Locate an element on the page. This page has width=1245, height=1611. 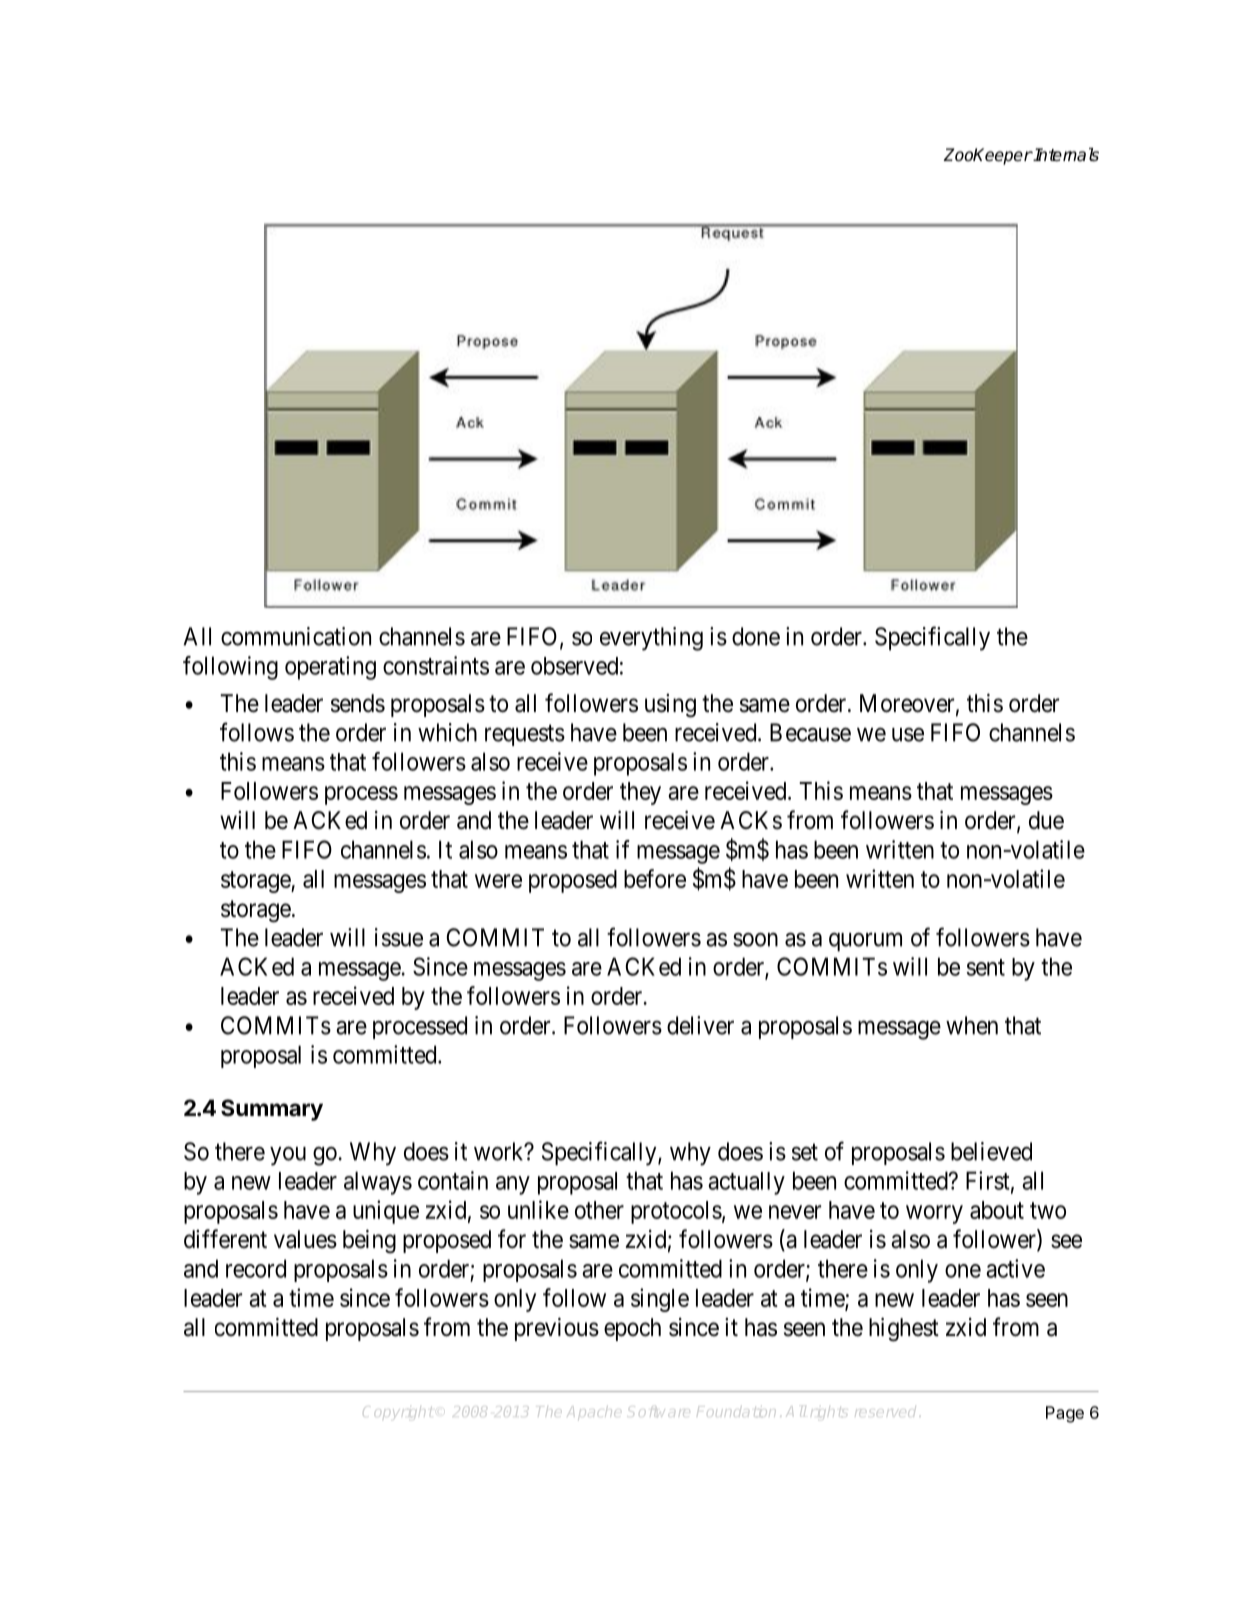
Internals is located at coordinates (1065, 155).
